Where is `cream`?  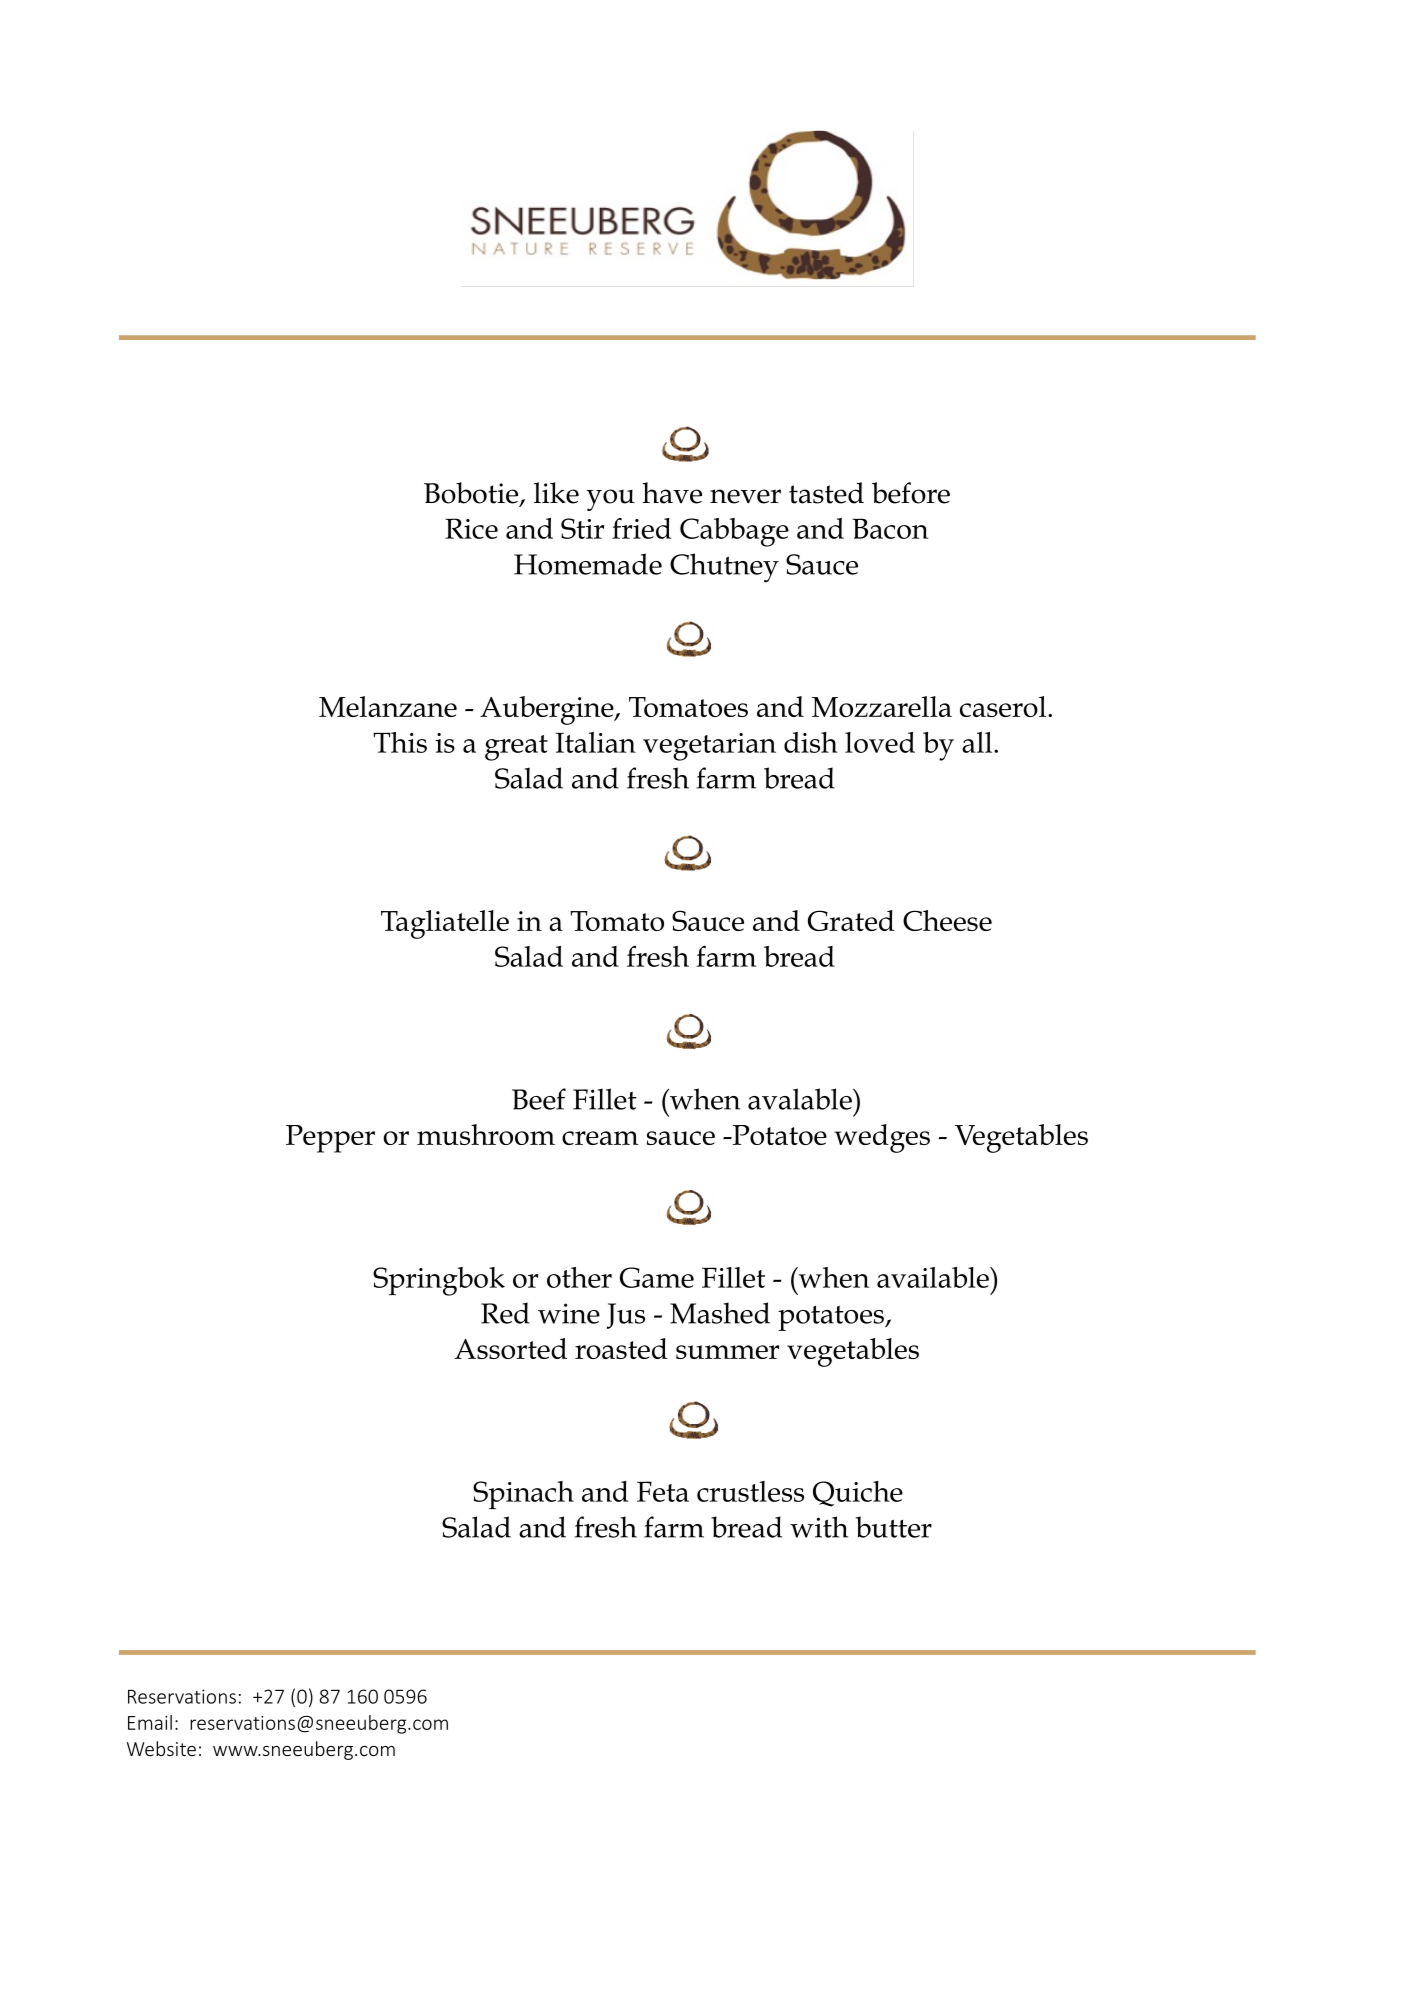
cream is located at coordinates (600, 1138).
